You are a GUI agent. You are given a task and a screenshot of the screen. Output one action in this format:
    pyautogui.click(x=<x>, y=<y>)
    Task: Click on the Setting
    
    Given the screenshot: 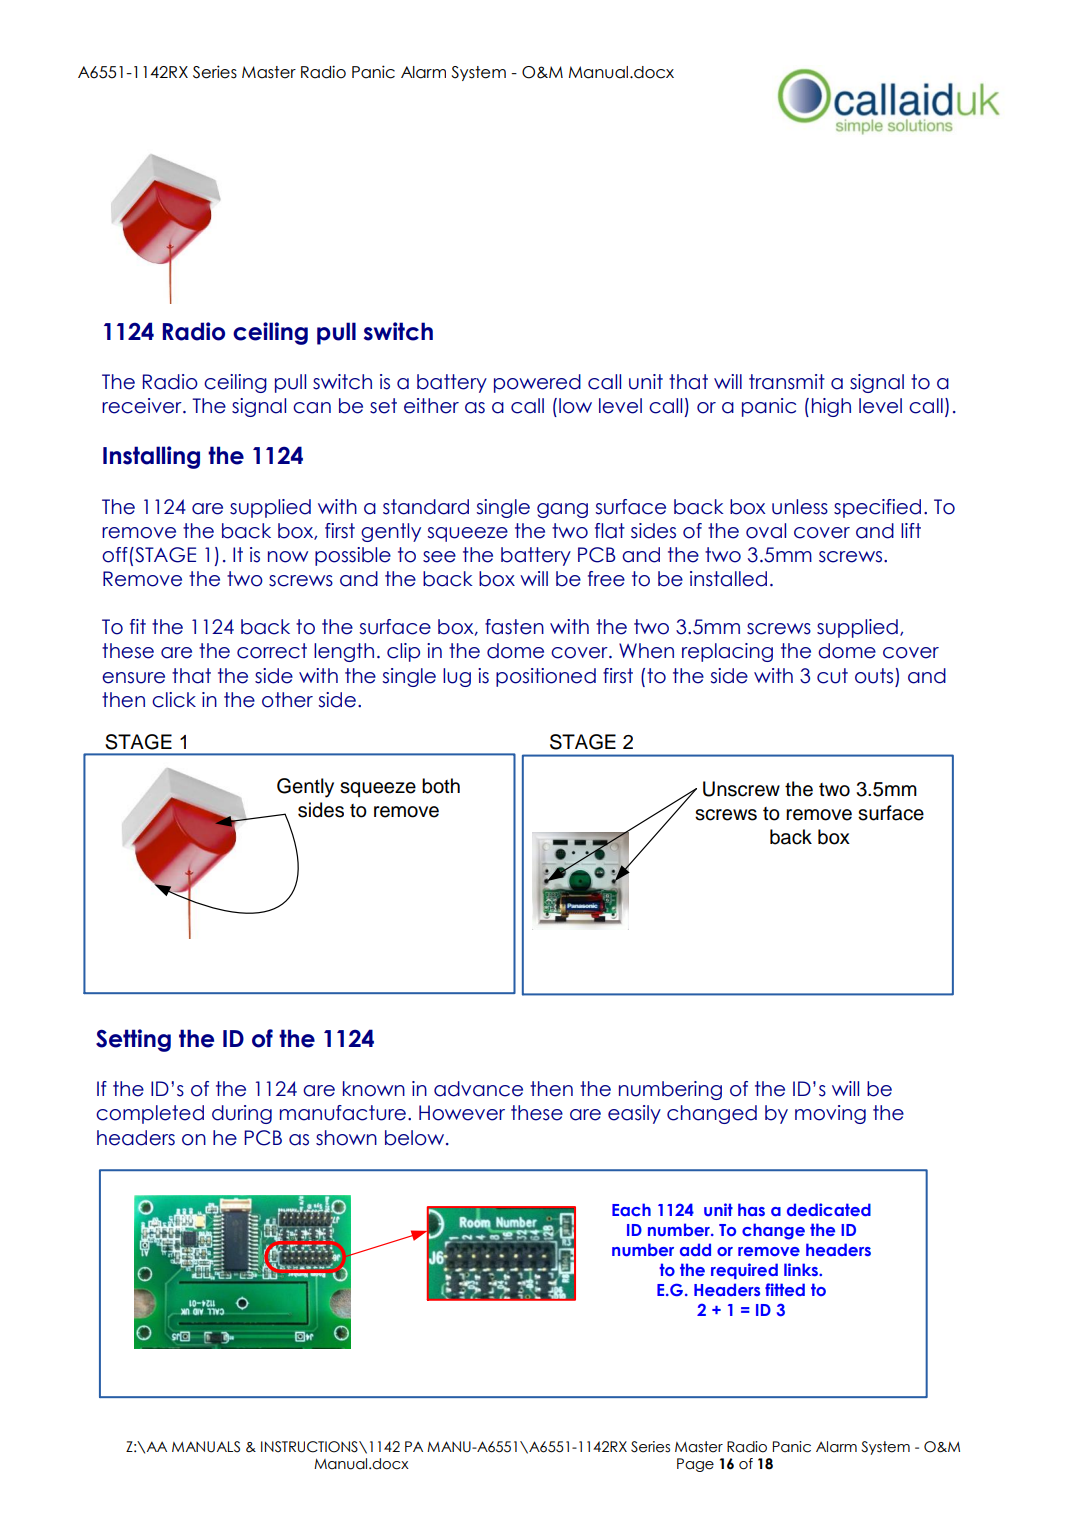 What is the action you would take?
    pyautogui.click(x=133, y=1040)
